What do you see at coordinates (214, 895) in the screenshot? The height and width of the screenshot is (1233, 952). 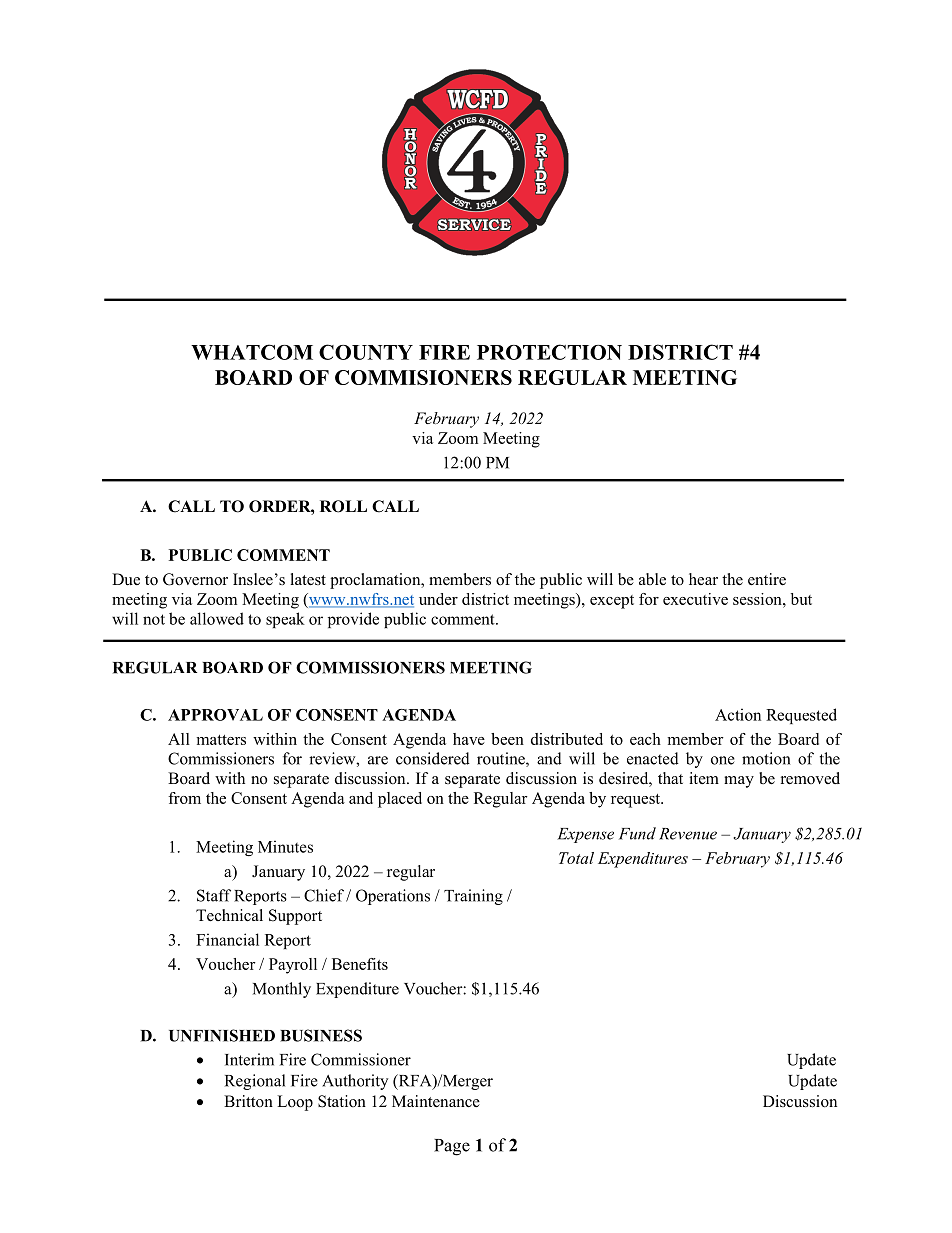 I see `Staff` at bounding box center [214, 895].
